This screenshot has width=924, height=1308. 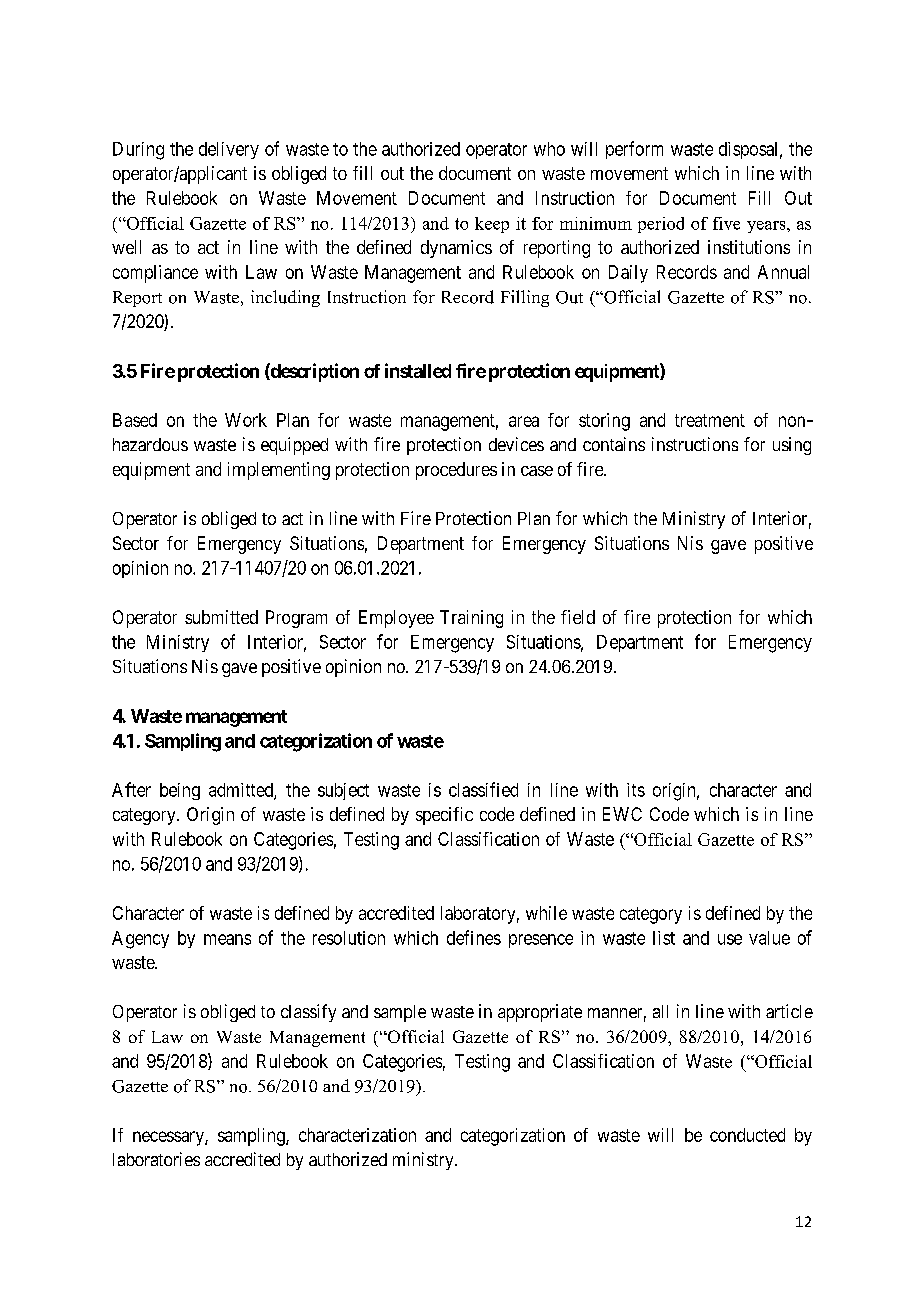 What do you see at coordinates (524, 421) in the screenshot?
I see `area` at bounding box center [524, 421].
